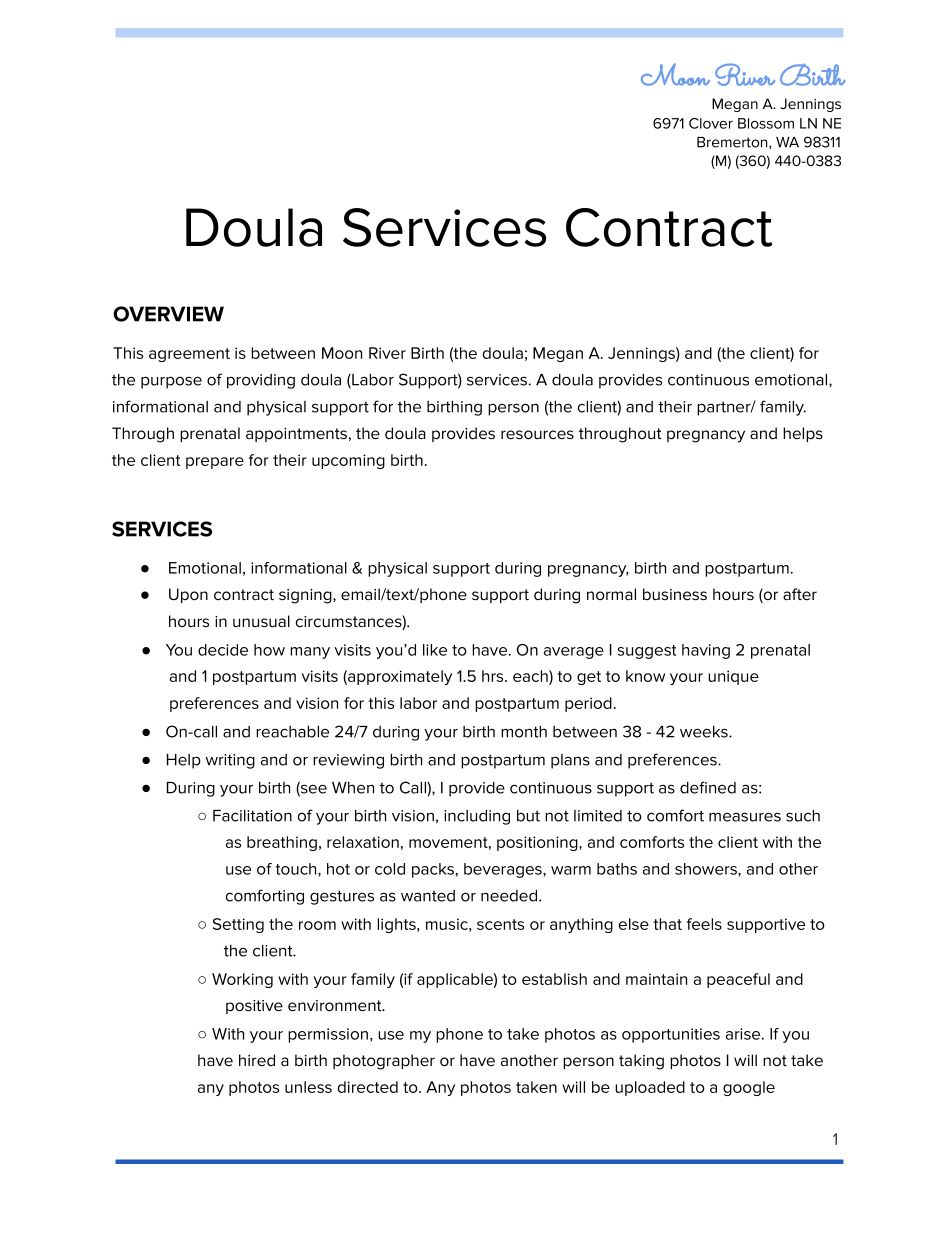 This page has width=952, height=1233. Describe the element at coordinates (708, 787) in the page. I see `defined` at that location.
